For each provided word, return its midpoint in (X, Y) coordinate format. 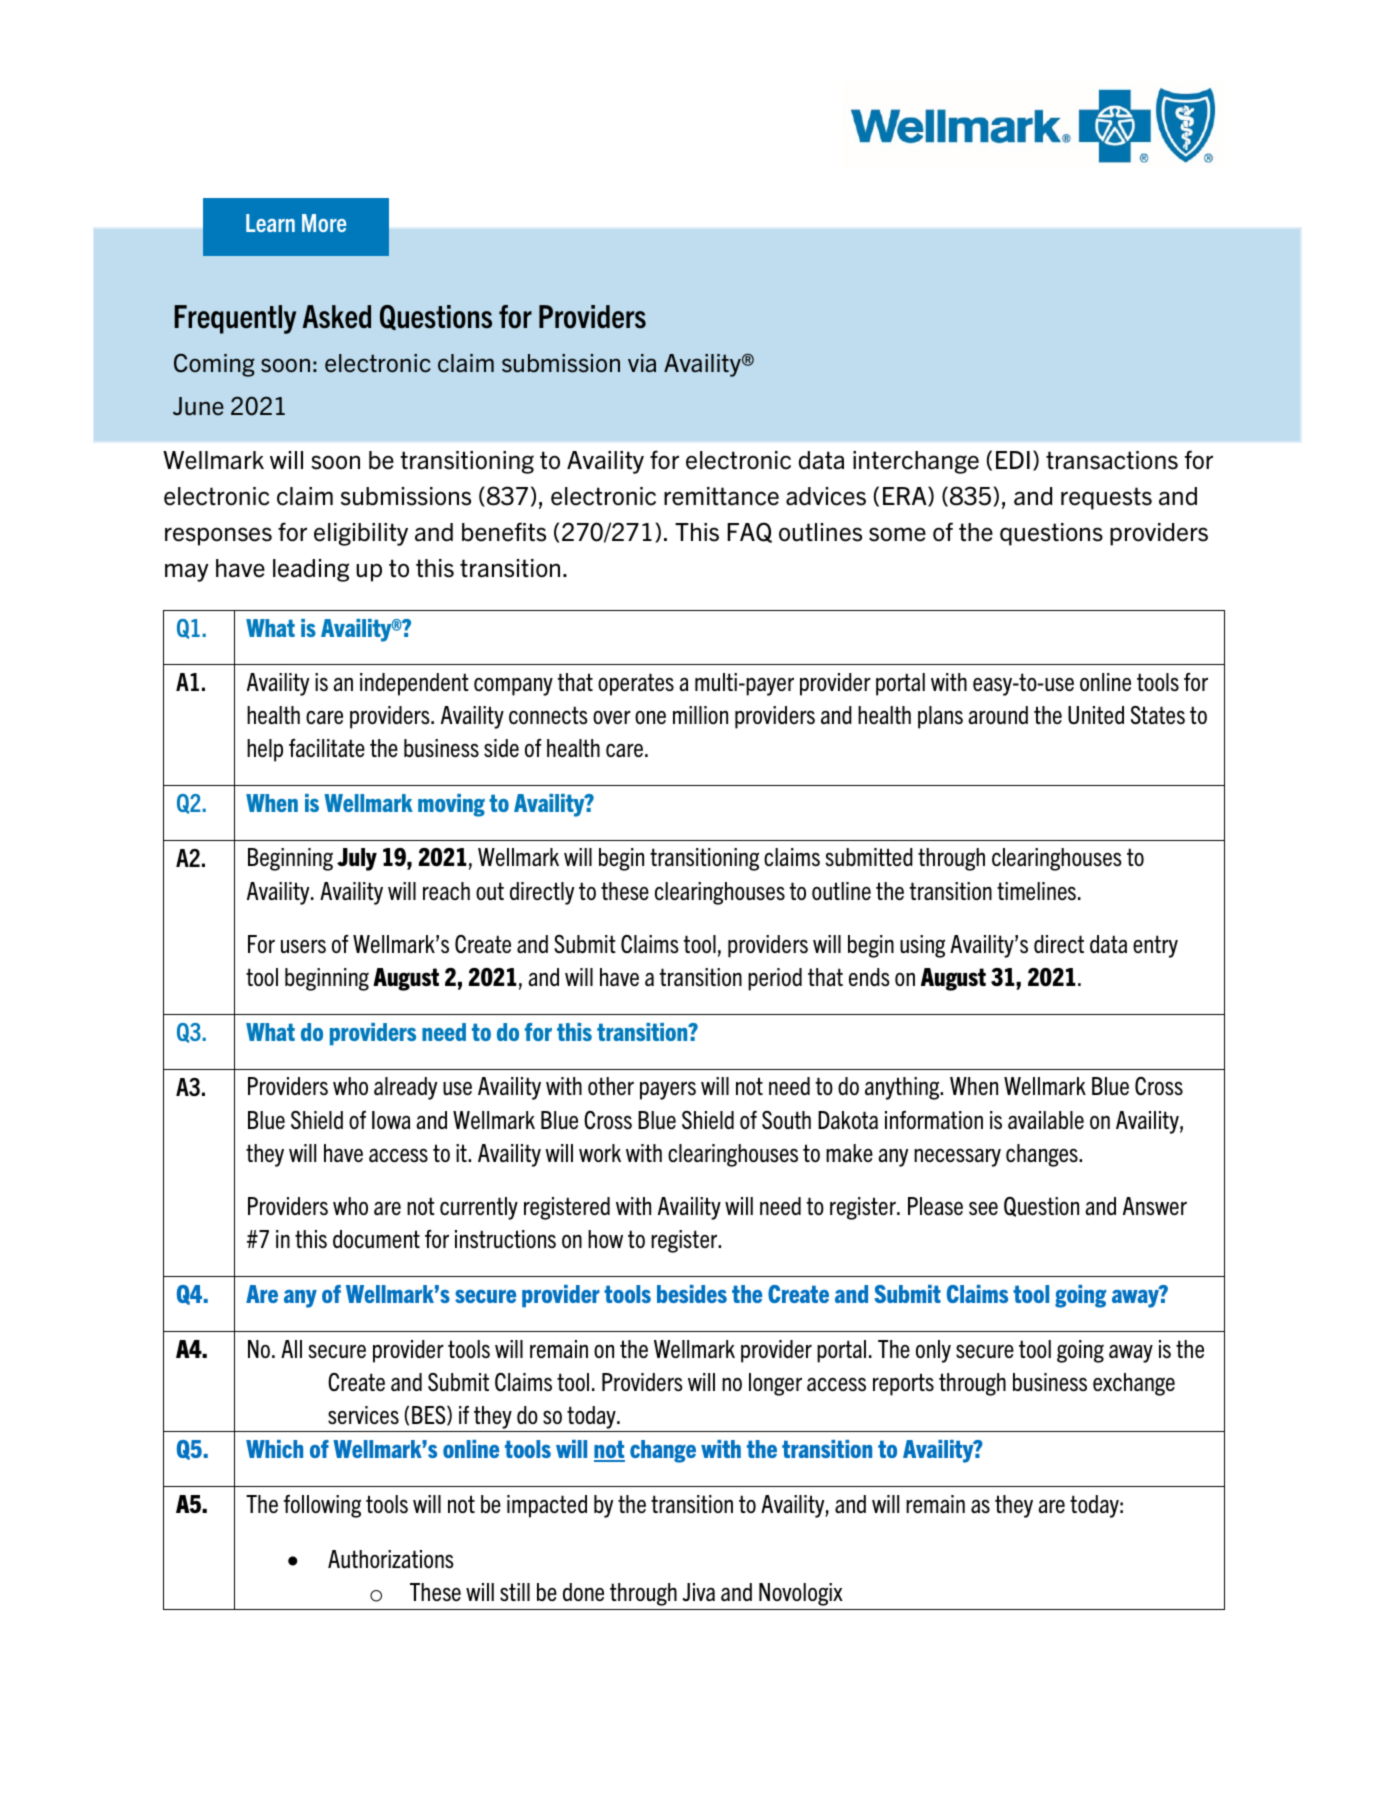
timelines (1036, 891)
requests (1106, 498)
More (324, 223)
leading (311, 570)
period (775, 979)
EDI (1013, 460)
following (322, 1506)
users (303, 946)
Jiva (698, 1592)
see (983, 1208)
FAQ (749, 532)
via (642, 363)
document (376, 1239)
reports (903, 1384)
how (605, 1239)
